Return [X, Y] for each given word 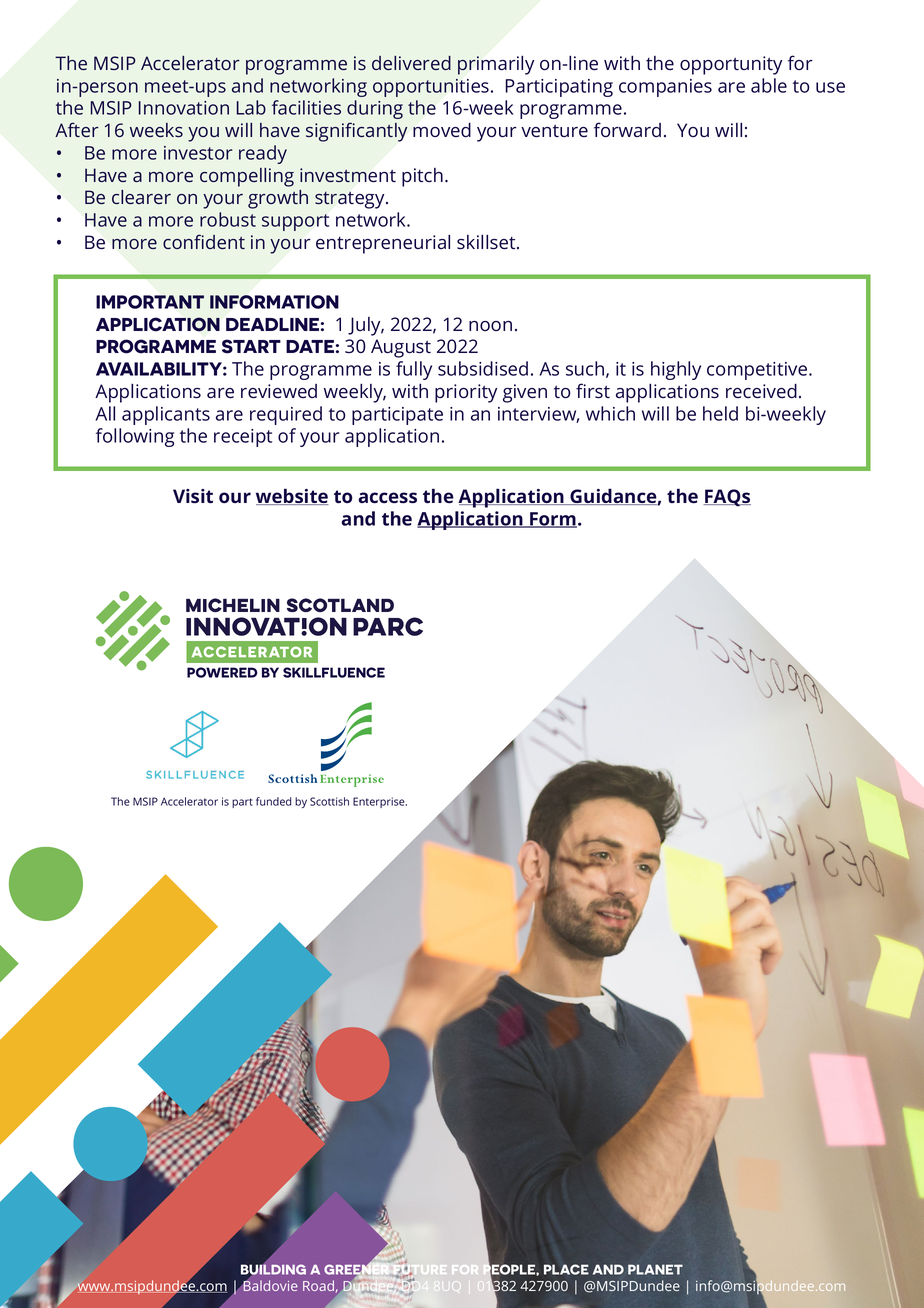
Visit [193, 496]
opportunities [431, 88]
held [720, 413]
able [769, 85]
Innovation [184, 108]
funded [273, 801]
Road [318, 1285]
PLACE [566, 1269]
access [388, 497]
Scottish [329, 801]
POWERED [222, 672]
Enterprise [380, 802]
